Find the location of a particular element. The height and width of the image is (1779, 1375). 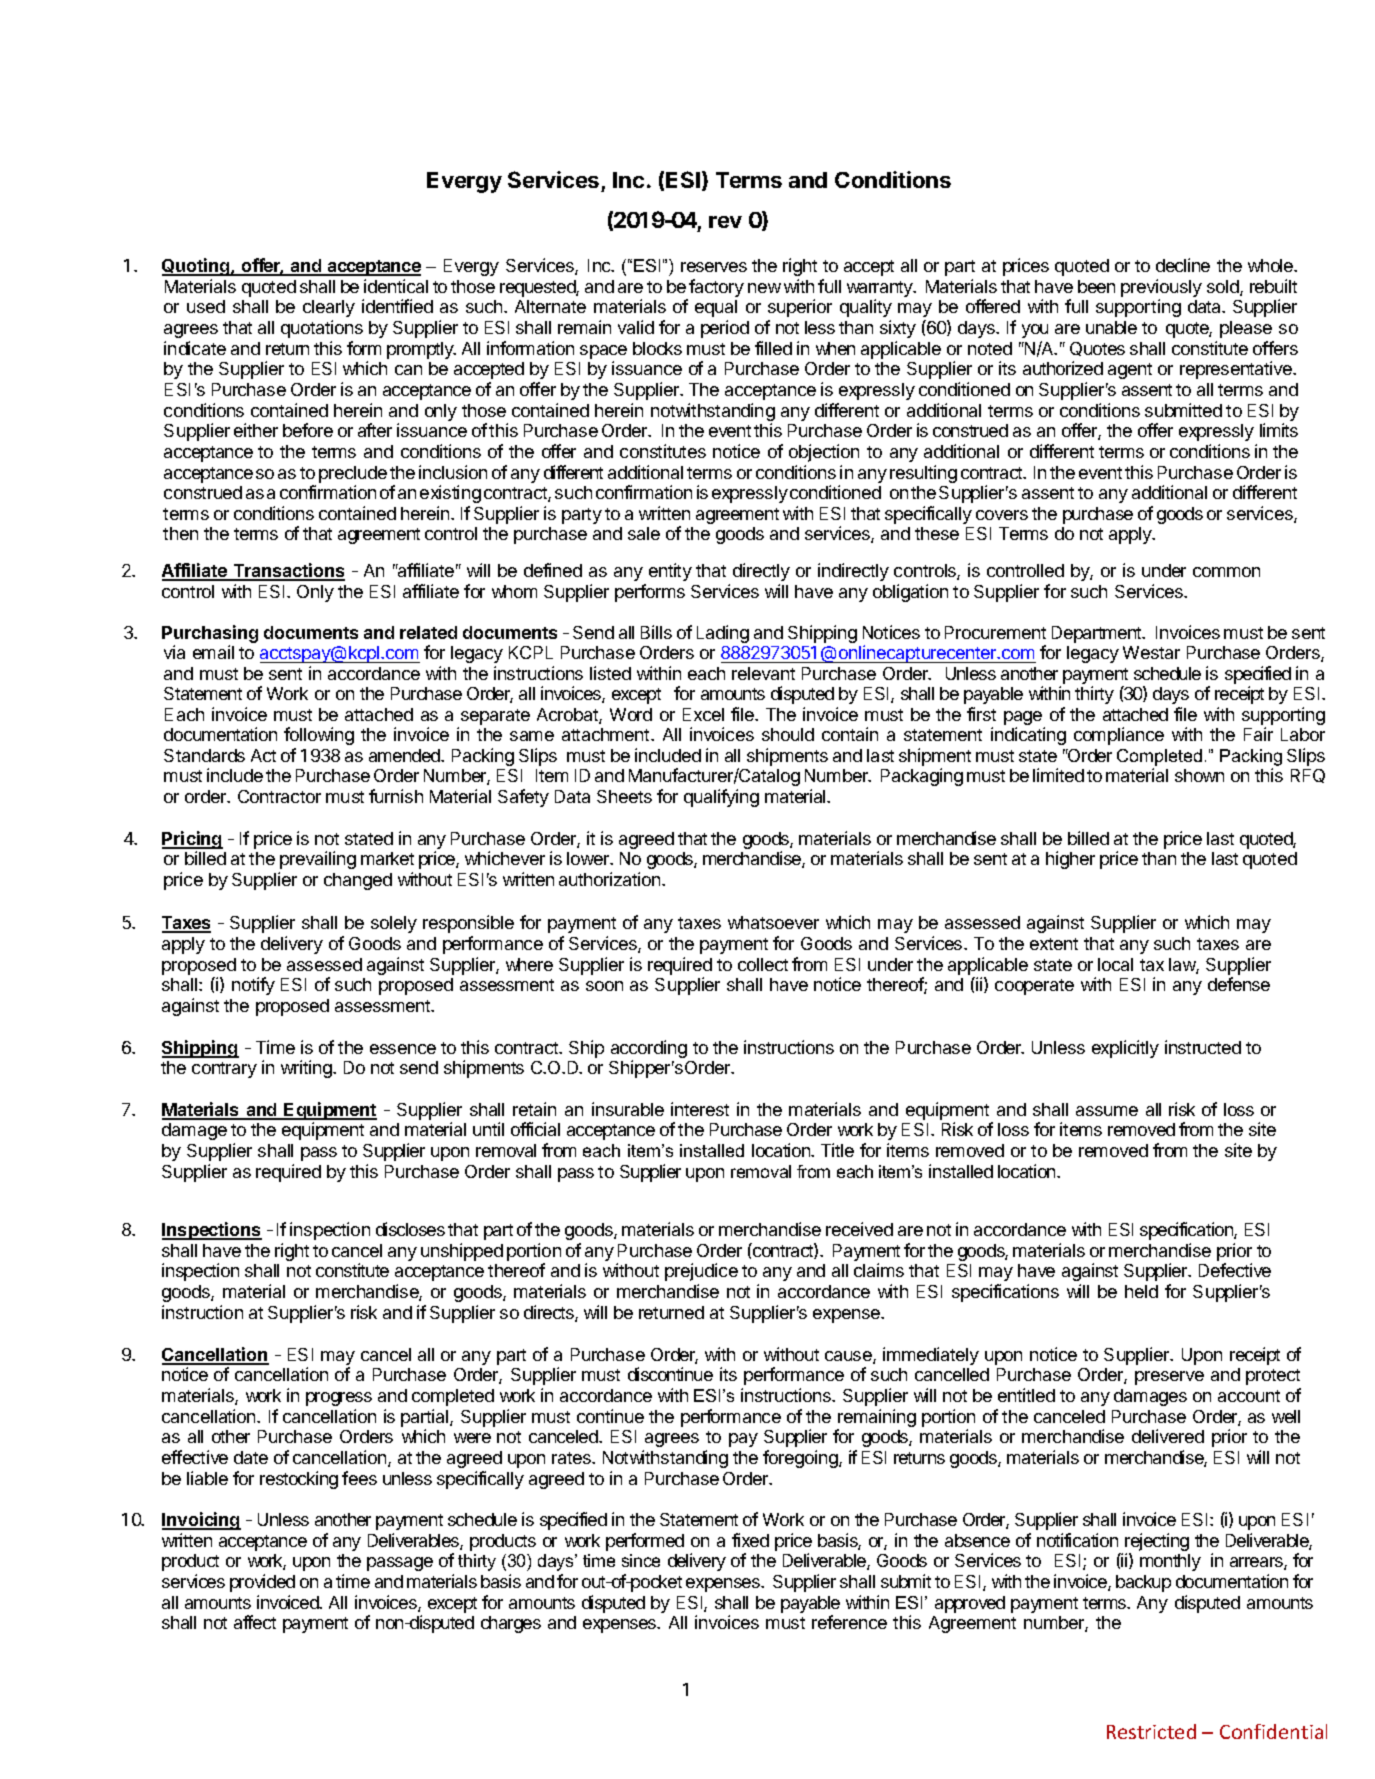

local is located at coordinates (1115, 964).
